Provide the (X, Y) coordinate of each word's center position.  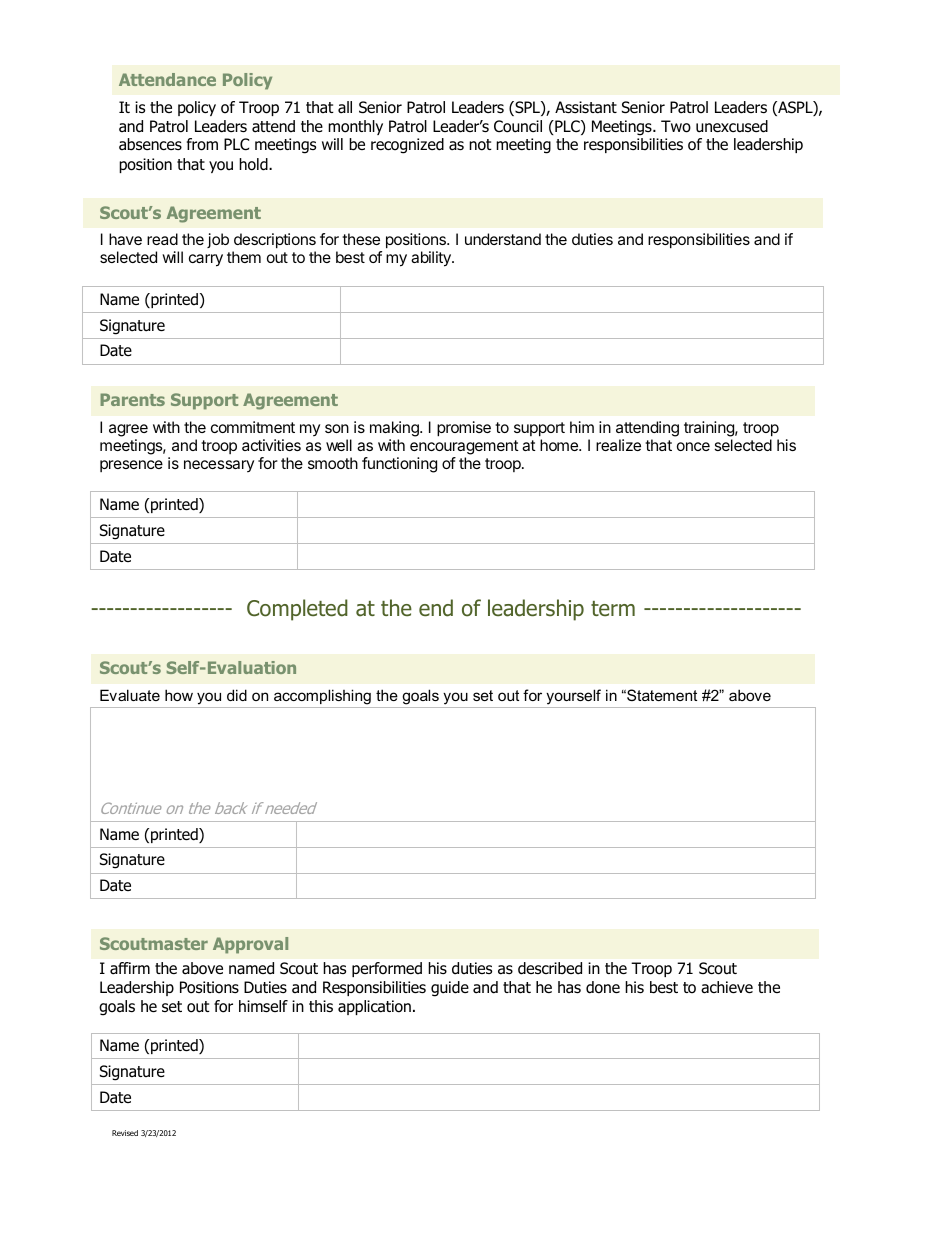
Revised (125, 1133)
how (179, 695)
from (202, 144)
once (693, 446)
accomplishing (322, 697)
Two (676, 126)
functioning (399, 465)
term (613, 609)
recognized (407, 146)
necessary (219, 466)
